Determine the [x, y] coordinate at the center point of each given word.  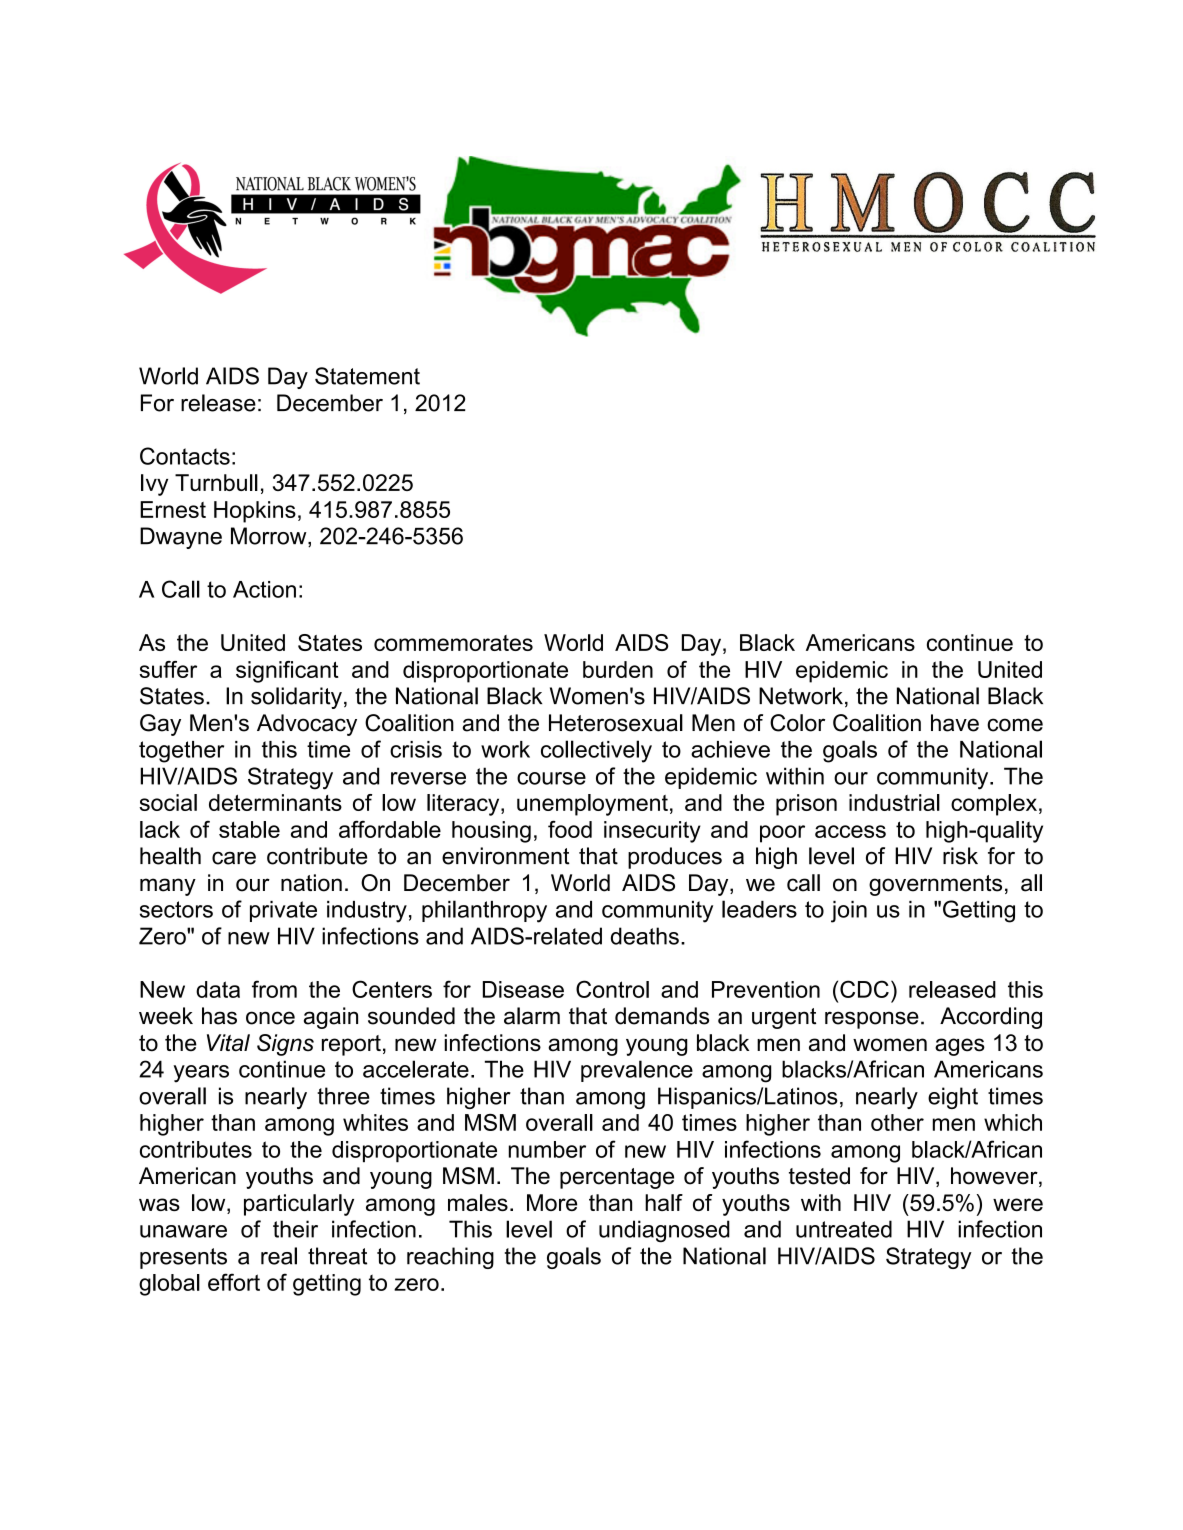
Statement [367, 376]
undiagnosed [664, 1231]
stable [249, 829]
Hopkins [255, 512]
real [279, 1256]
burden [618, 669]
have [955, 723]
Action [264, 589]
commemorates [453, 643]
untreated [844, 1229]
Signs [285, 1045]
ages [960, 1047]
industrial [894, 802]
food [570, 829]
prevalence [637, 1071]
